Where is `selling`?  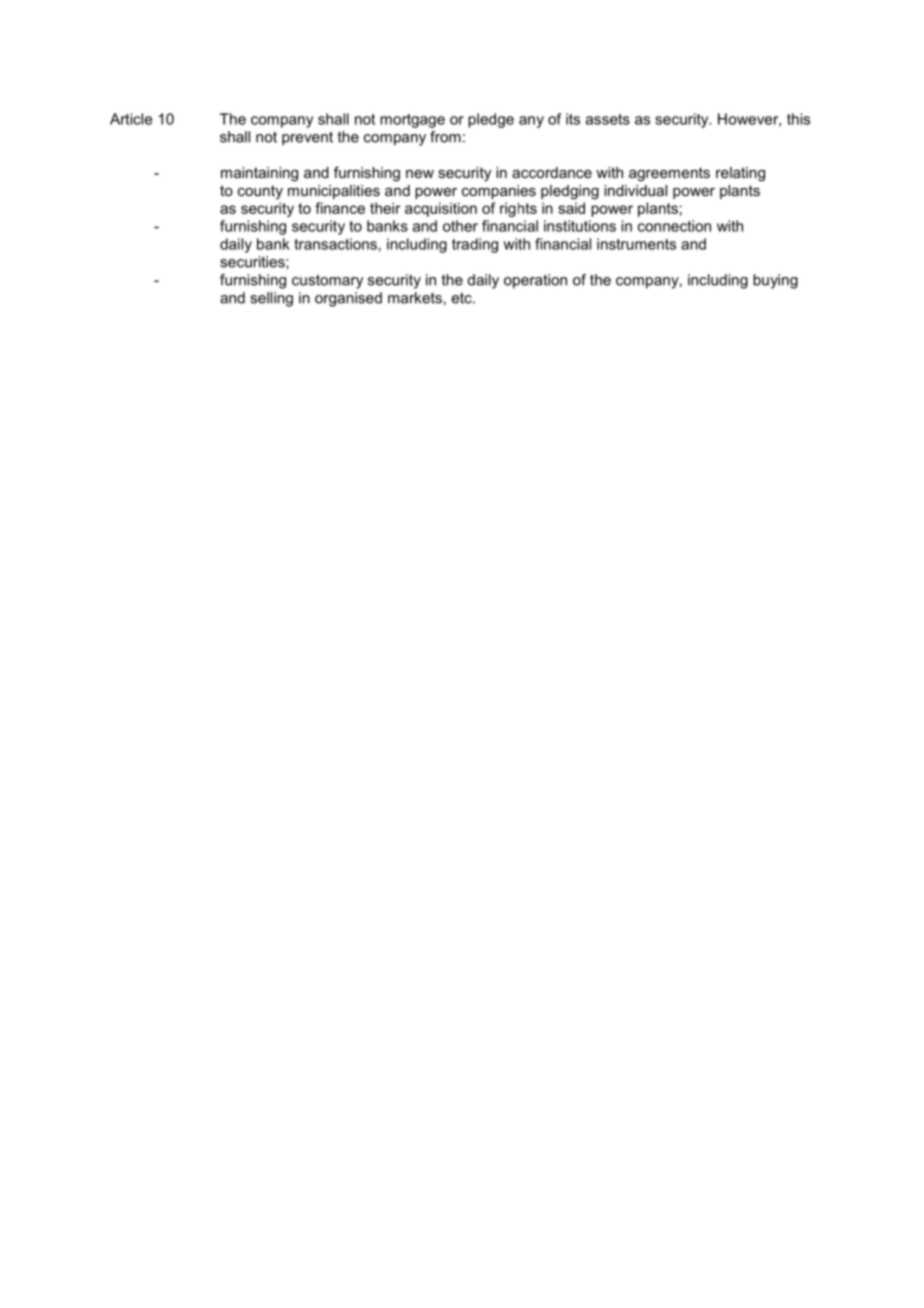 selling is located at coordinates (271, 299).
